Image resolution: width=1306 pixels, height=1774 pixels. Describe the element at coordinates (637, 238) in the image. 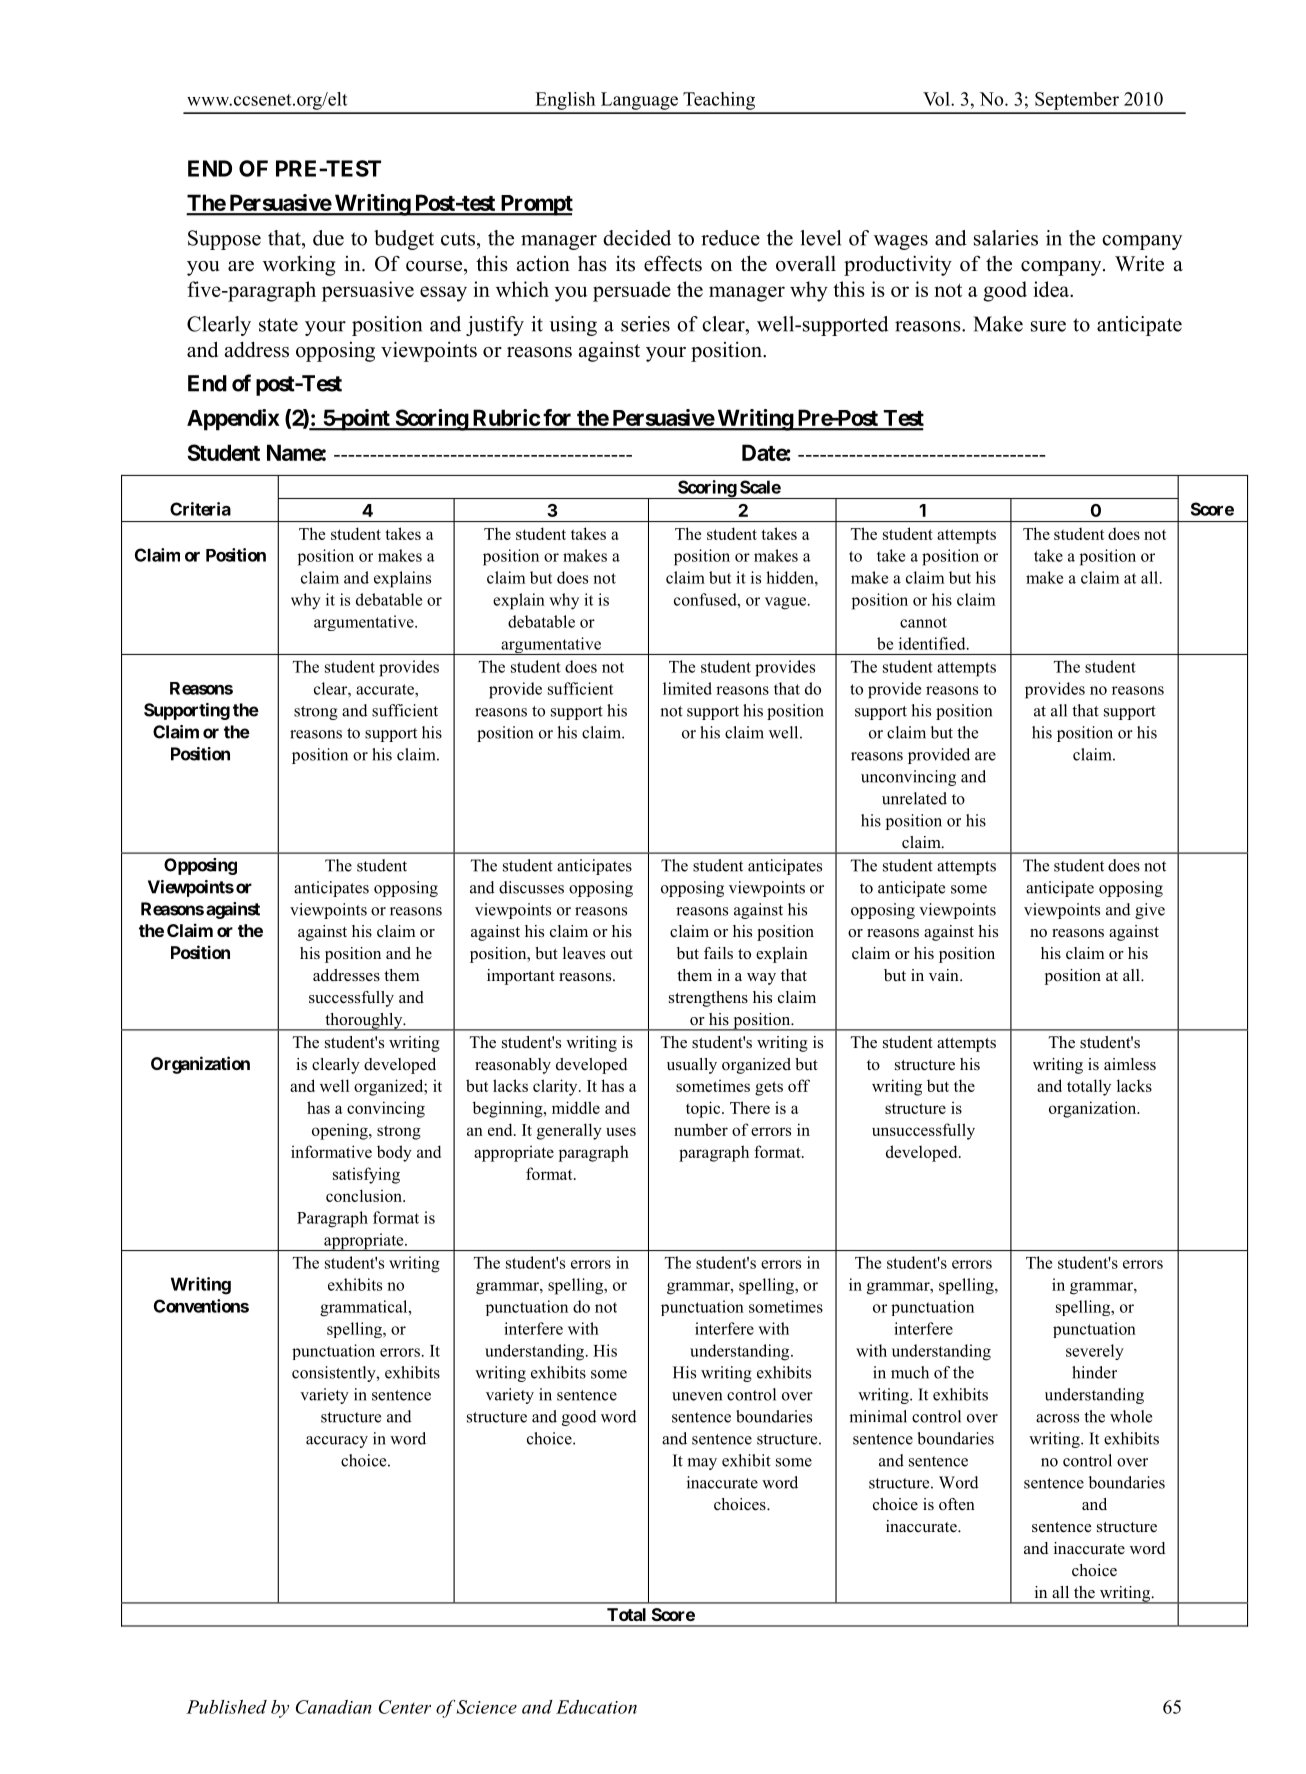

I see `decided` at that location.
